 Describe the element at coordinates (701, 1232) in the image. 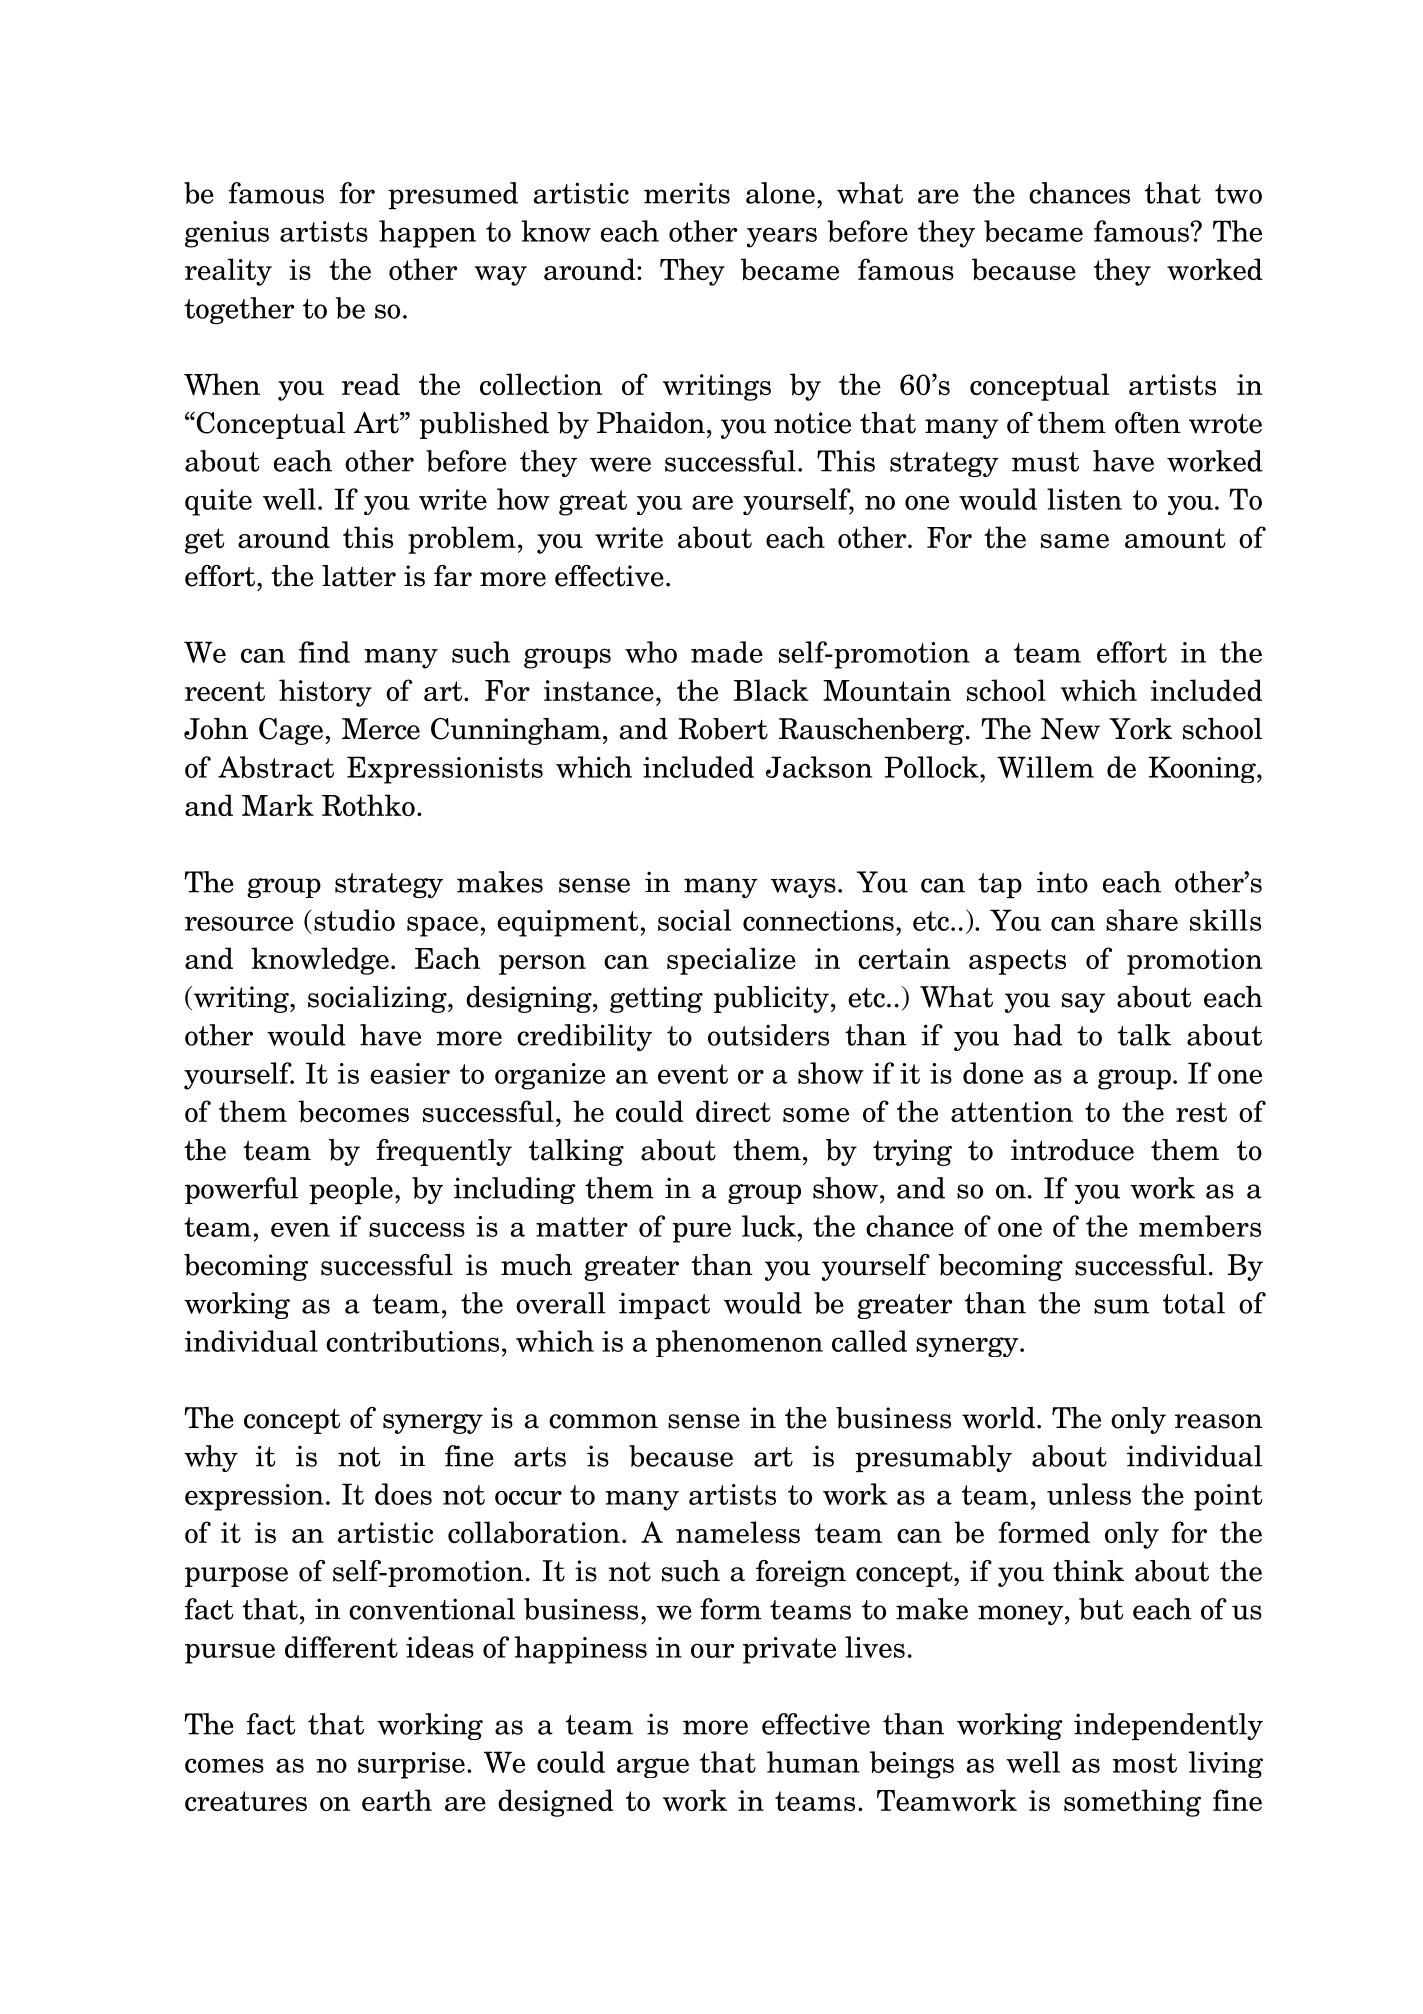

I see `pure` at that location.
